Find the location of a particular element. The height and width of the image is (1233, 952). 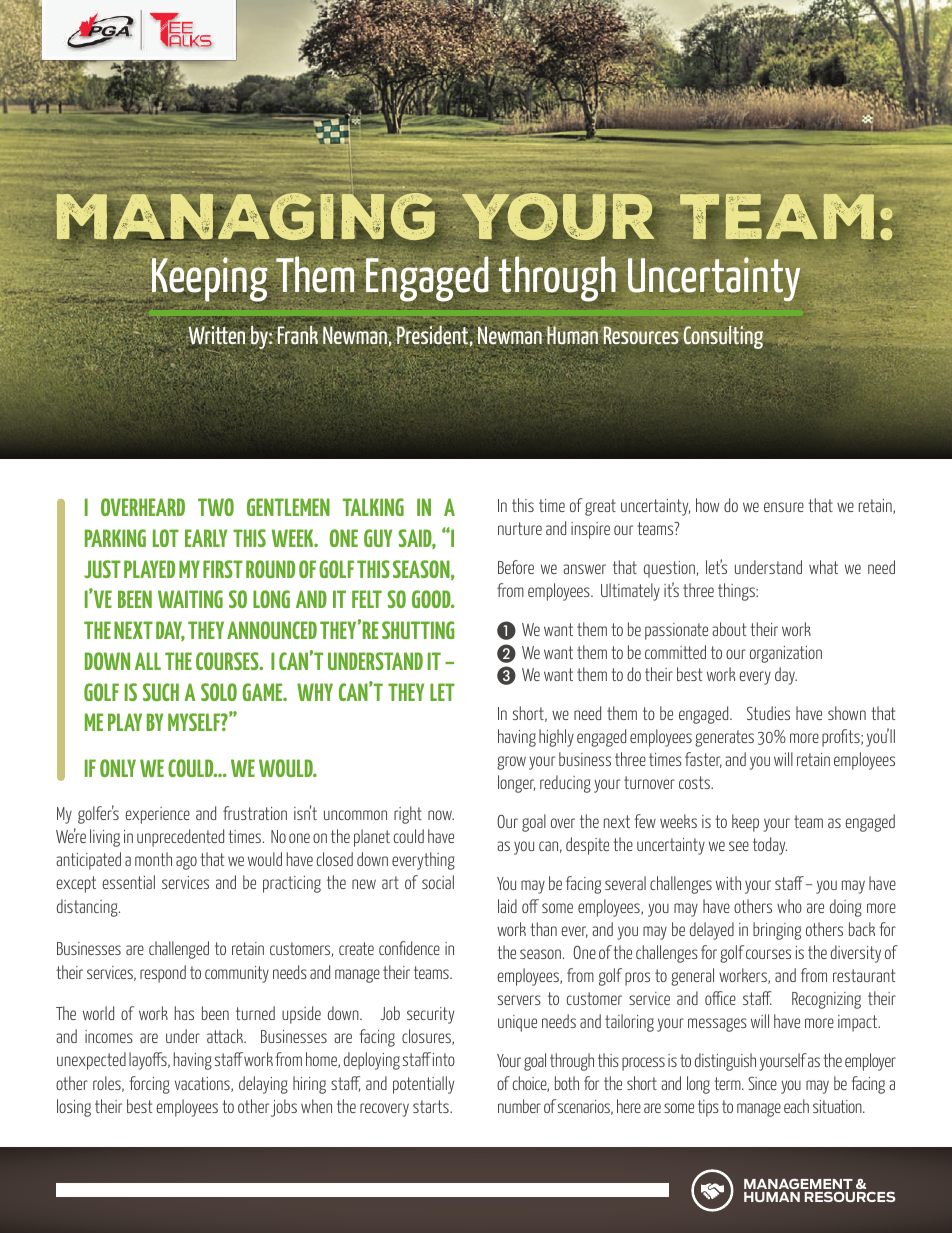

into is located at coordinates (444, 1059).
